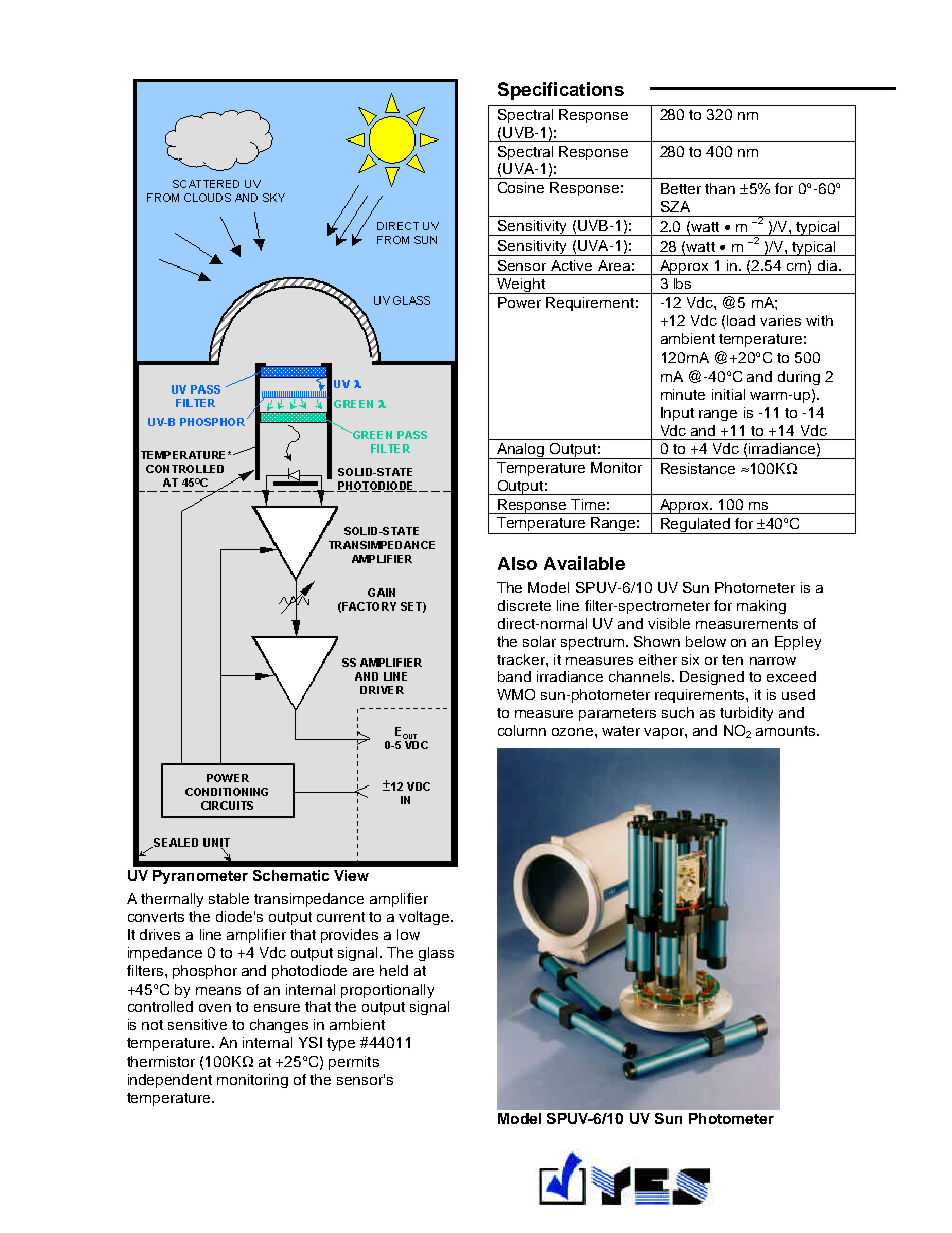 The width and height of the screenshot is (952, 1233). What do you see at coordinates (761, 607) in the screenshot?
I see `making` at bounding box center [761, 607].
